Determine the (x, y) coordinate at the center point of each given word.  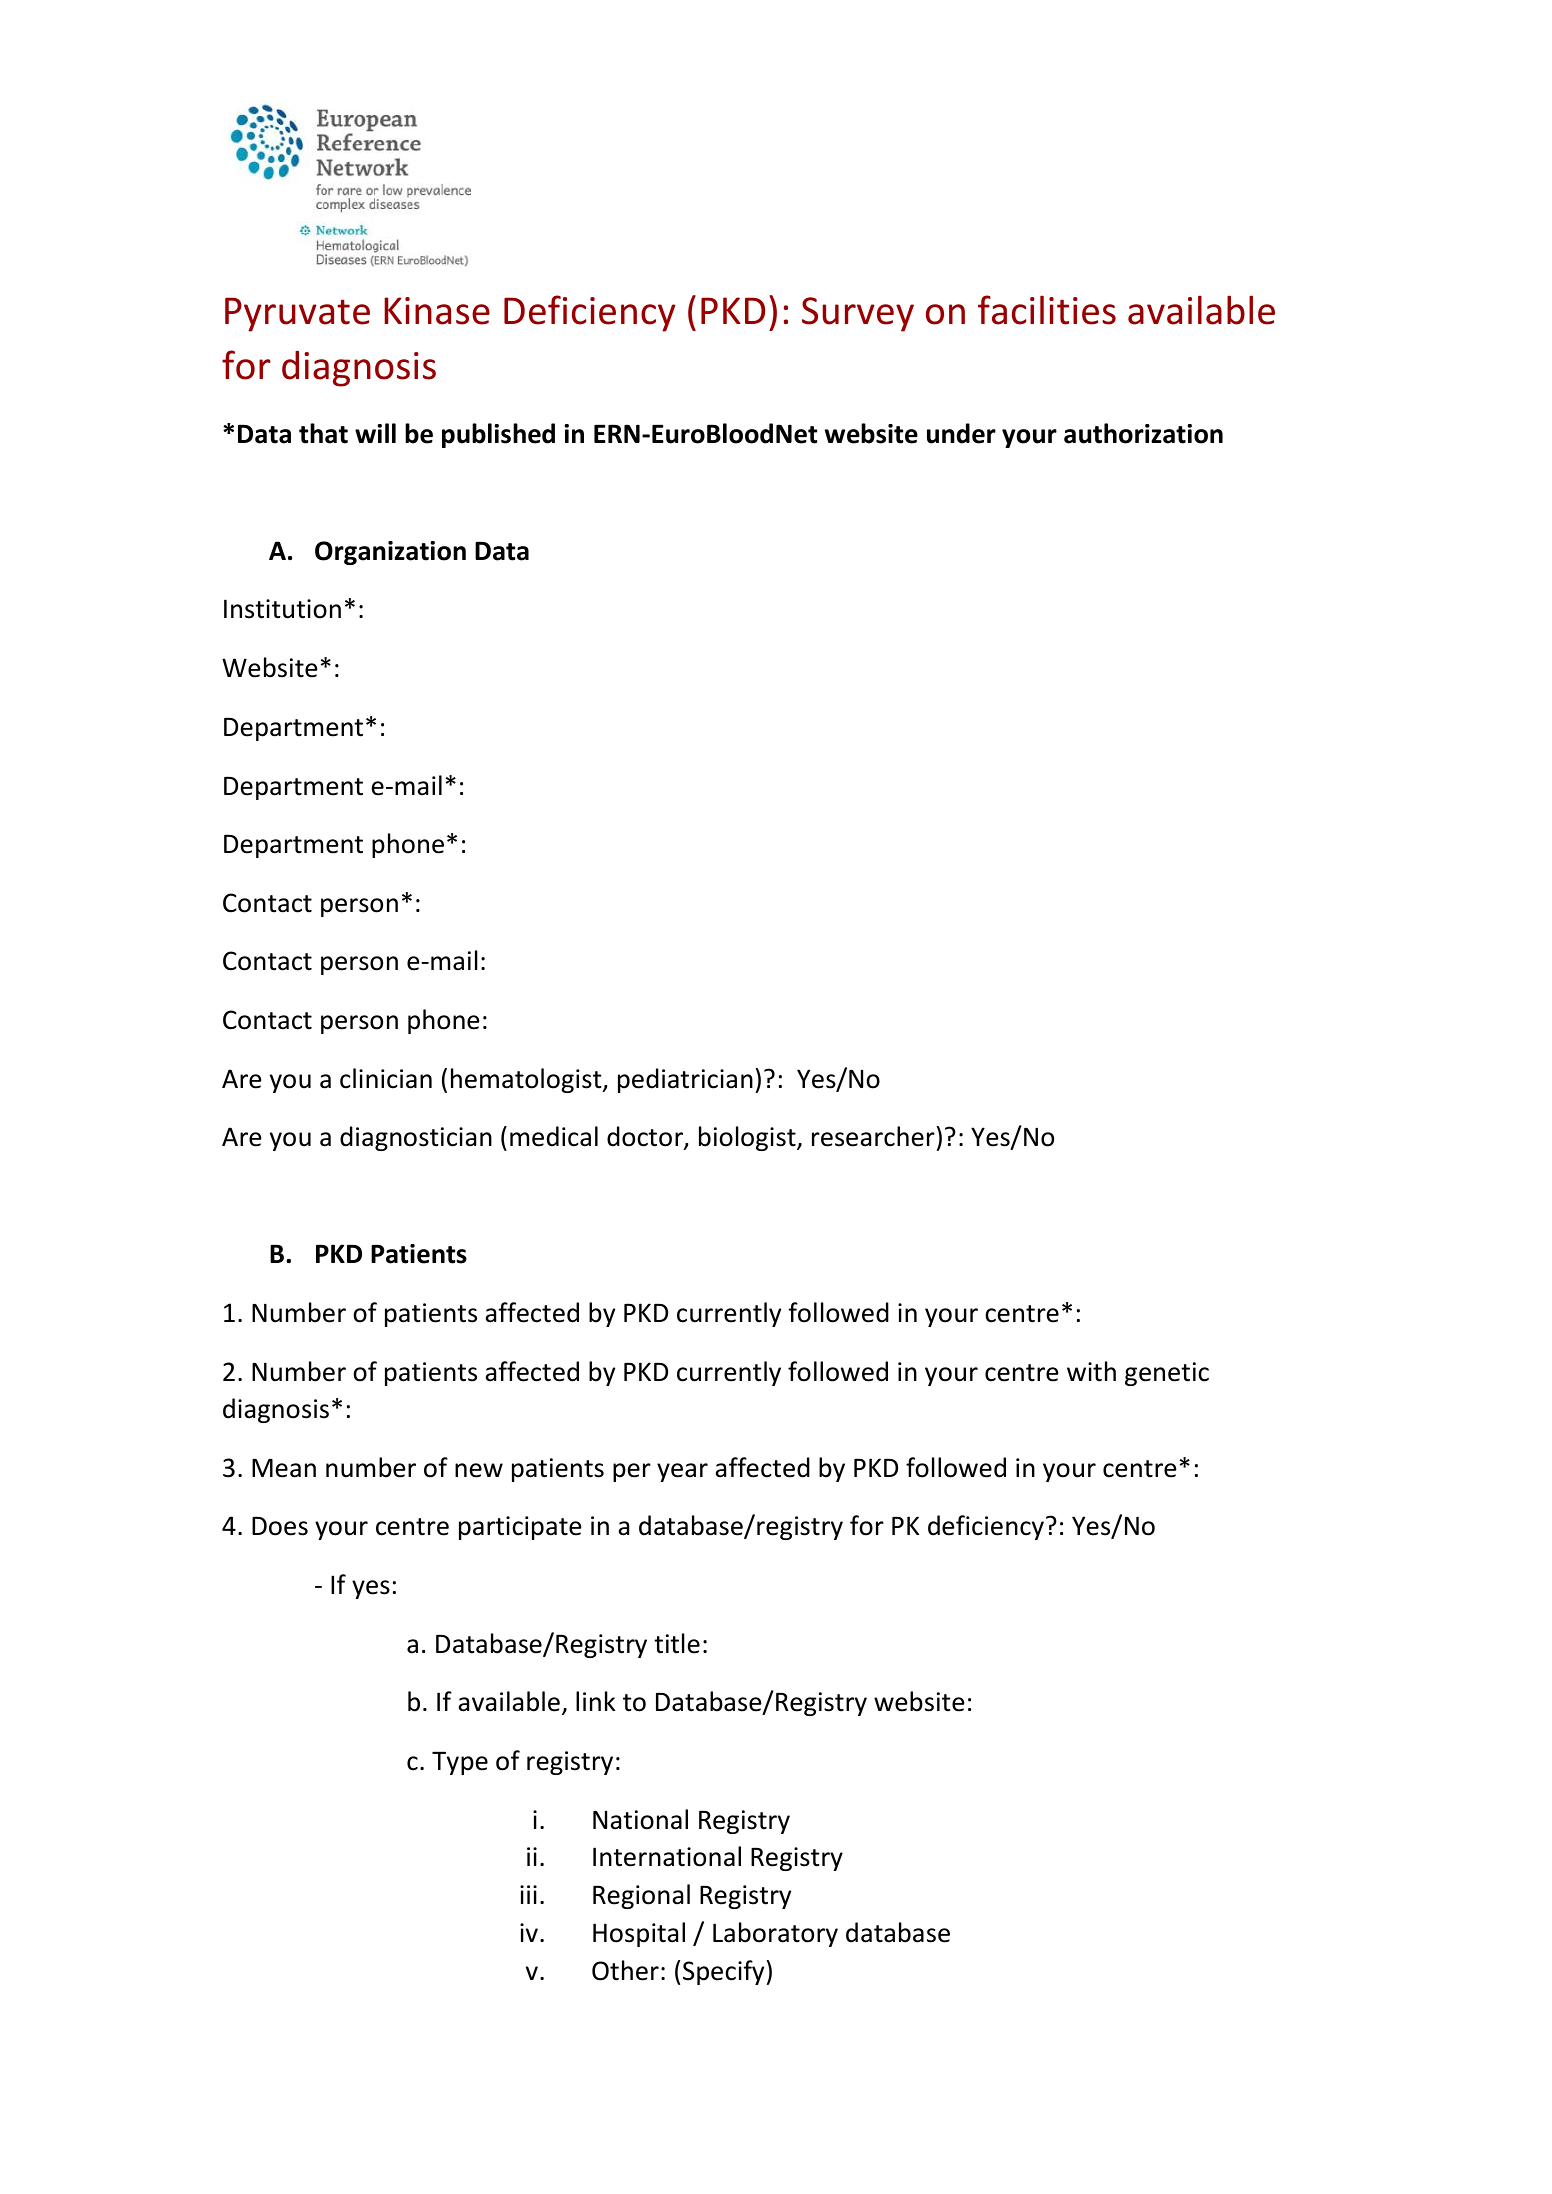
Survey (858, 314)
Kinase (437, 311)
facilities (1047, 310)
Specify (723, 1972)
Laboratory (775, 1934)
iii (528, 1894)
